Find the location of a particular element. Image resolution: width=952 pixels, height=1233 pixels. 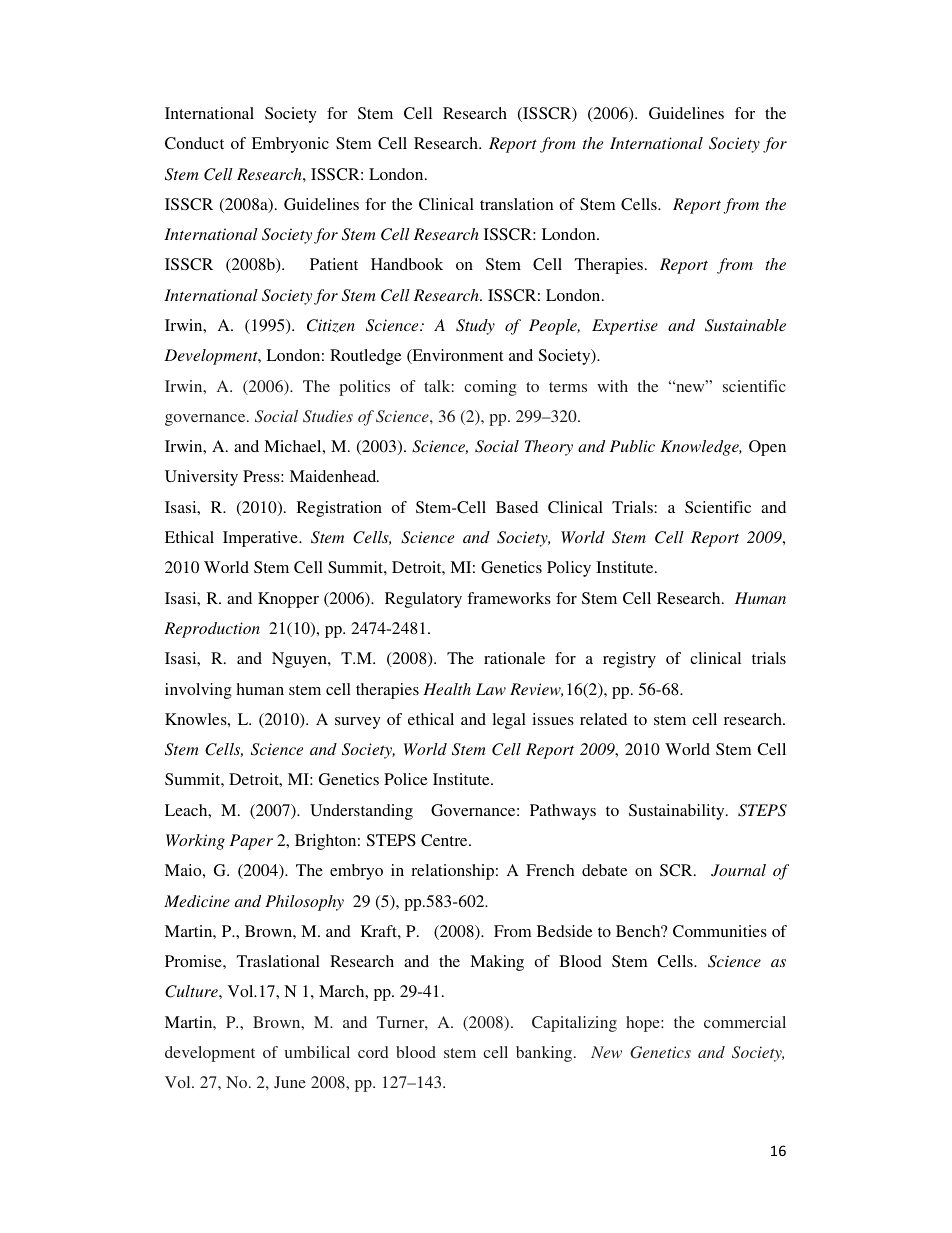

Conduct is located at coordinates (194, 143).
